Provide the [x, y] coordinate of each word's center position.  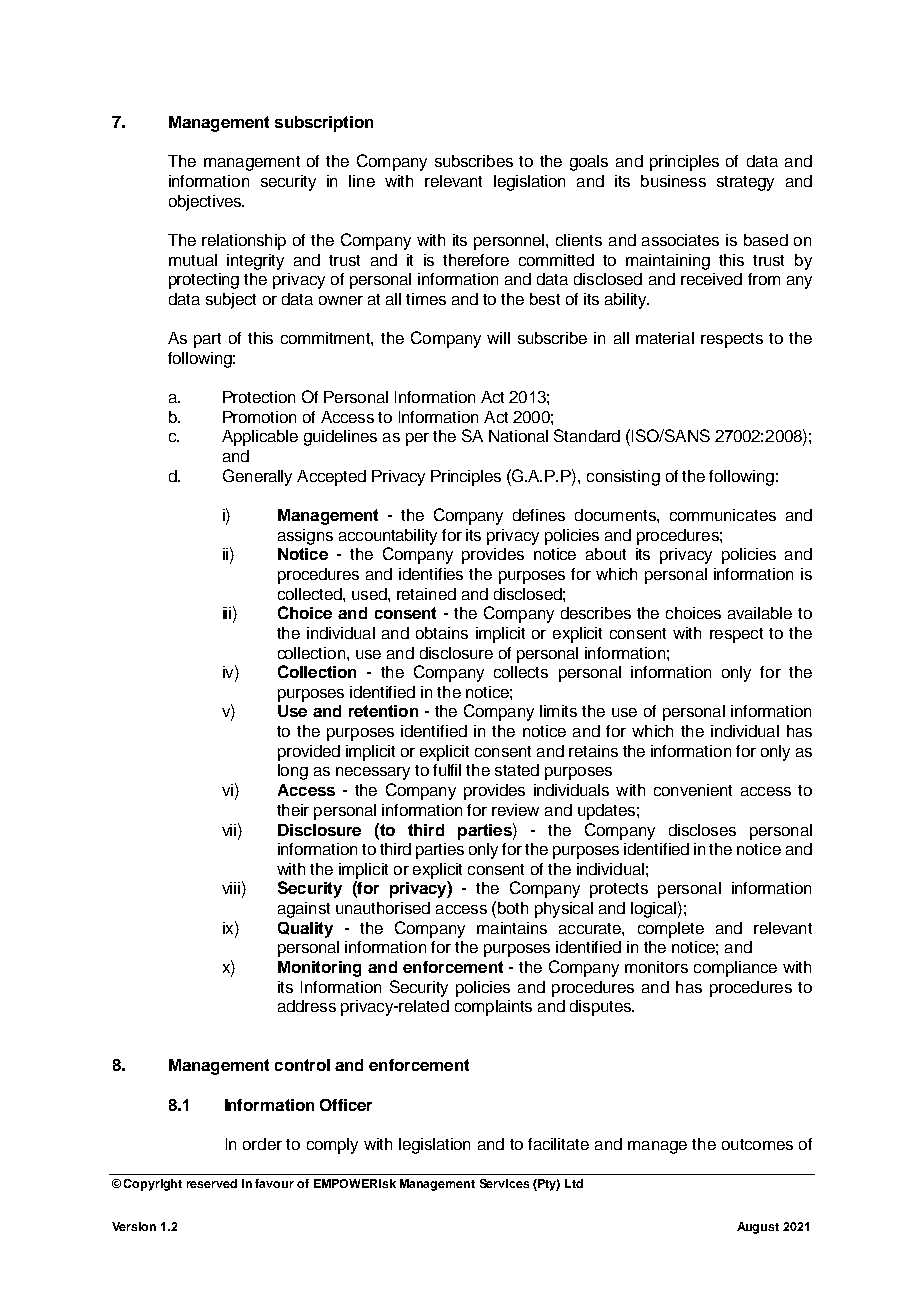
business [673, 181]
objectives [206, 203]
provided [309, 753]
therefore [476, 260]
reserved [212, 1183]
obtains [442, 633]
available [760, 613]
